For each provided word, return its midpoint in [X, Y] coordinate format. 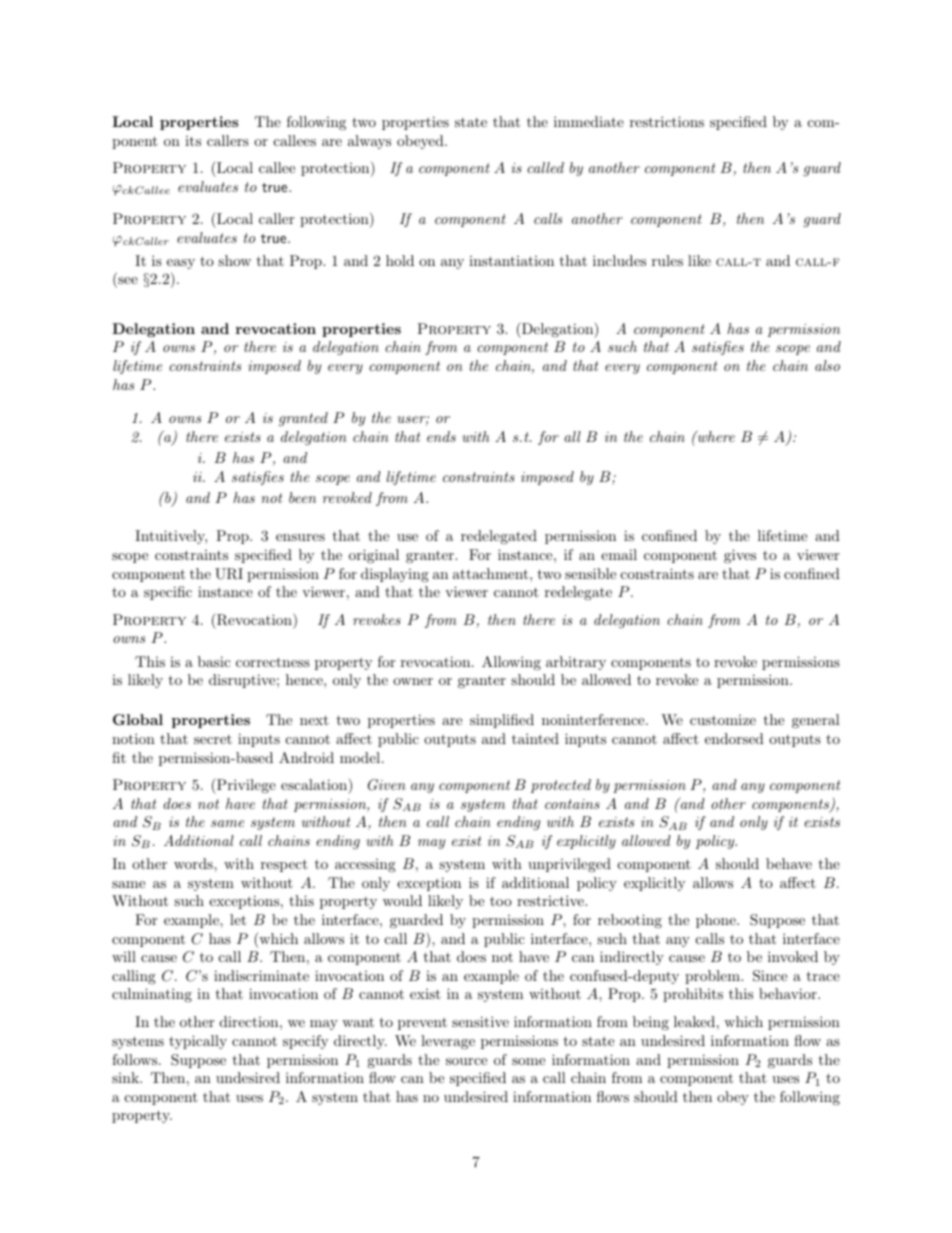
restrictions [667, 121]
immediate [589, 121]
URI [229, 574]
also [827, 365]
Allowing [511, 663]
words [194, 863]
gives [740, 556]
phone [717, 921]
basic [214, 661]
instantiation [511, 261]
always [369, 142]
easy [181, 264]
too [501, 901]
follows [136, 1059]
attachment [490, 573]
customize [723, 720]
